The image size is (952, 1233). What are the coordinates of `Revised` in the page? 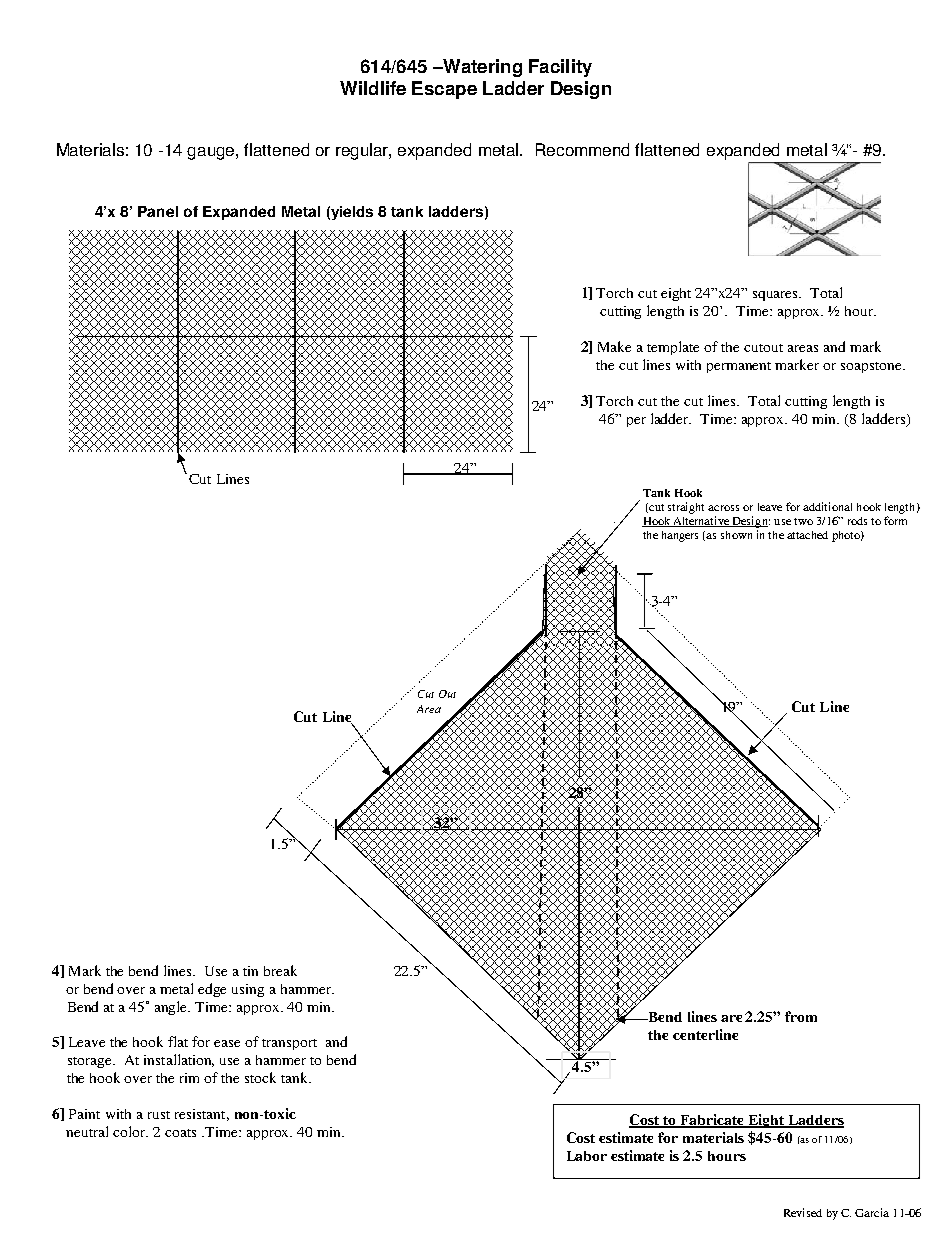 It's located at (803, 1212).
